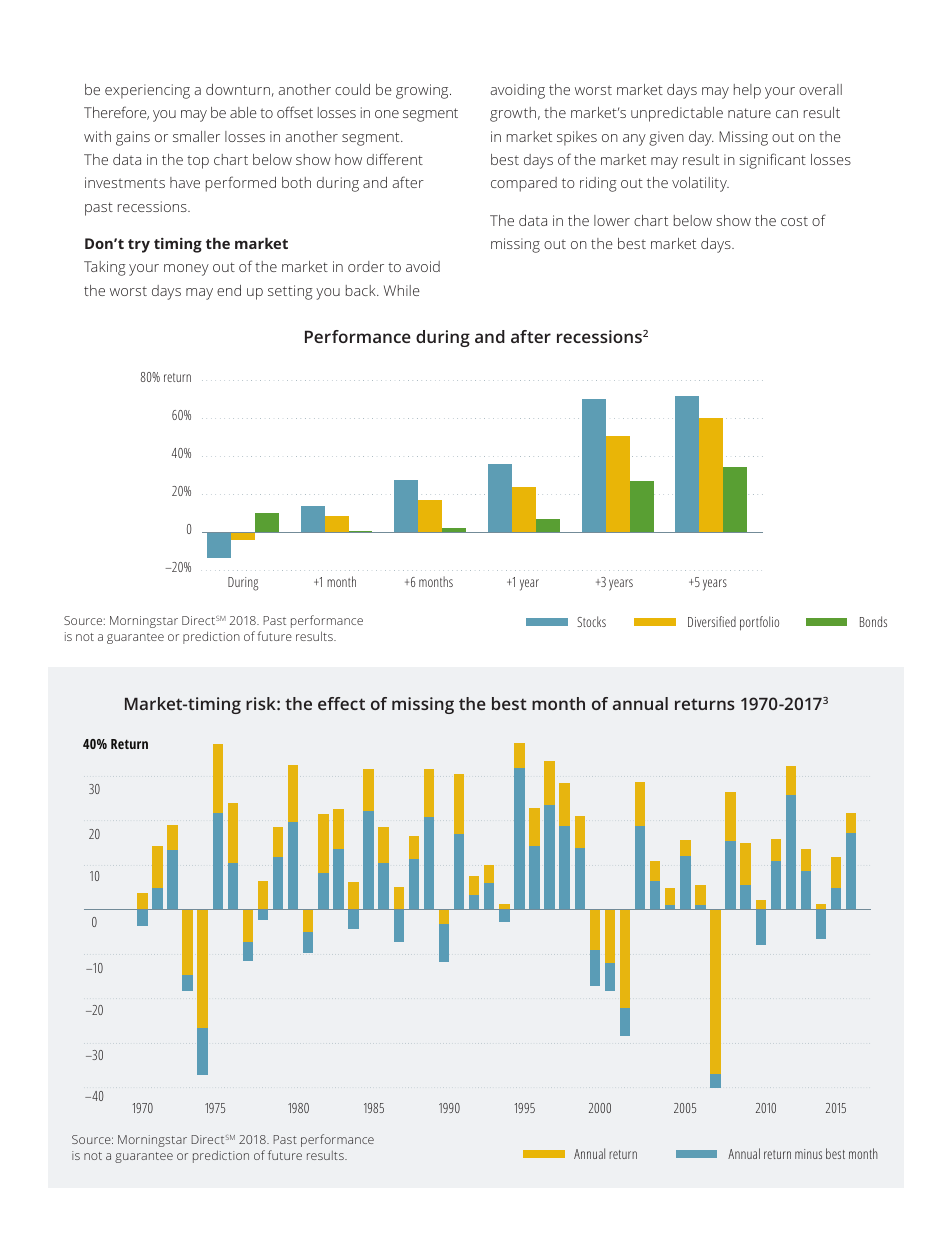  What do you see at coordinates (712, 621) in the screenshot?
I see `Diversified` at bounding box center [712, 621].
